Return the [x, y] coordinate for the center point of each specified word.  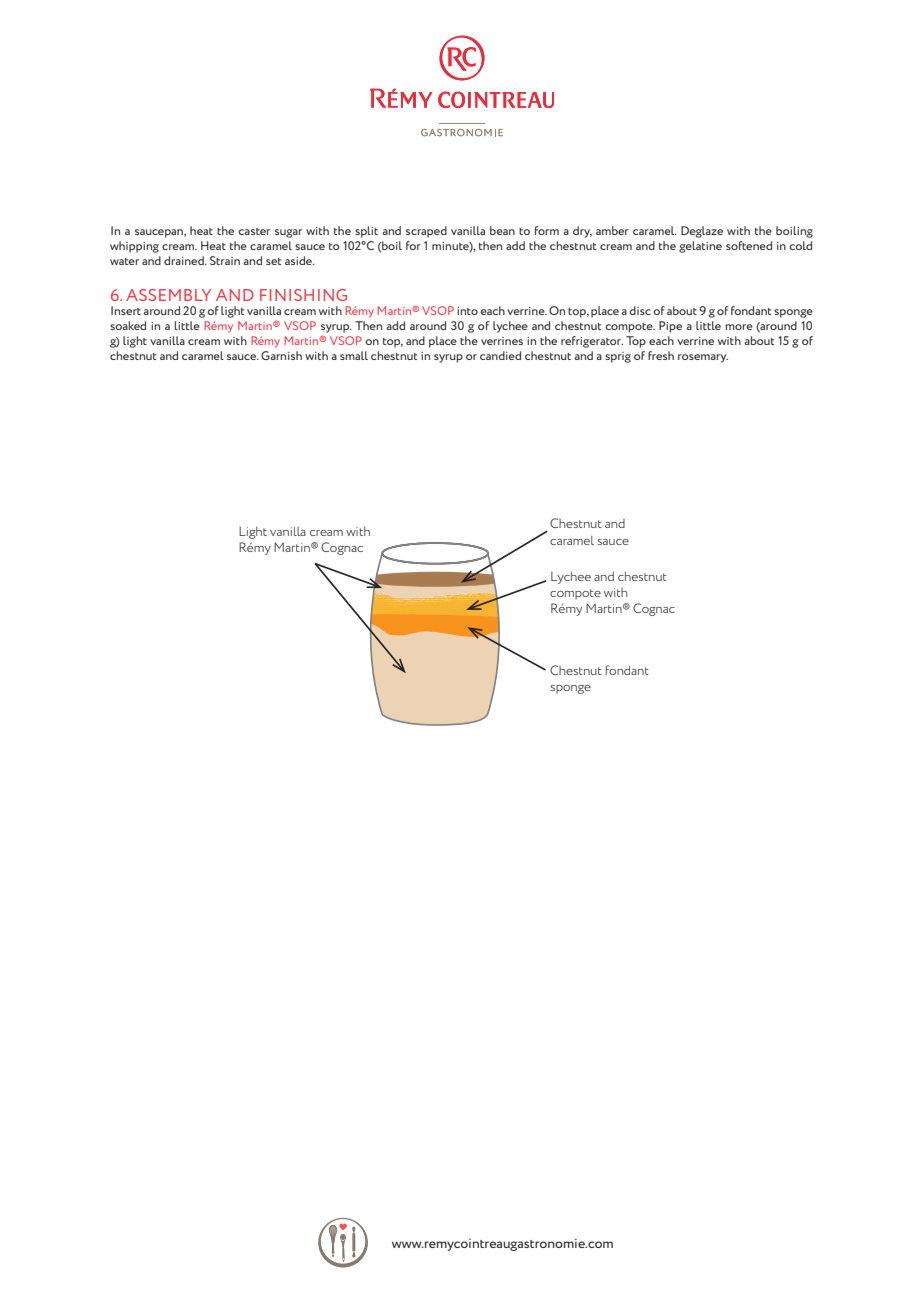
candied [500, 355]
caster [254, 231]
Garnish [281, 355]
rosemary [703, 358]
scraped [426, 232]
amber [612, 230]
